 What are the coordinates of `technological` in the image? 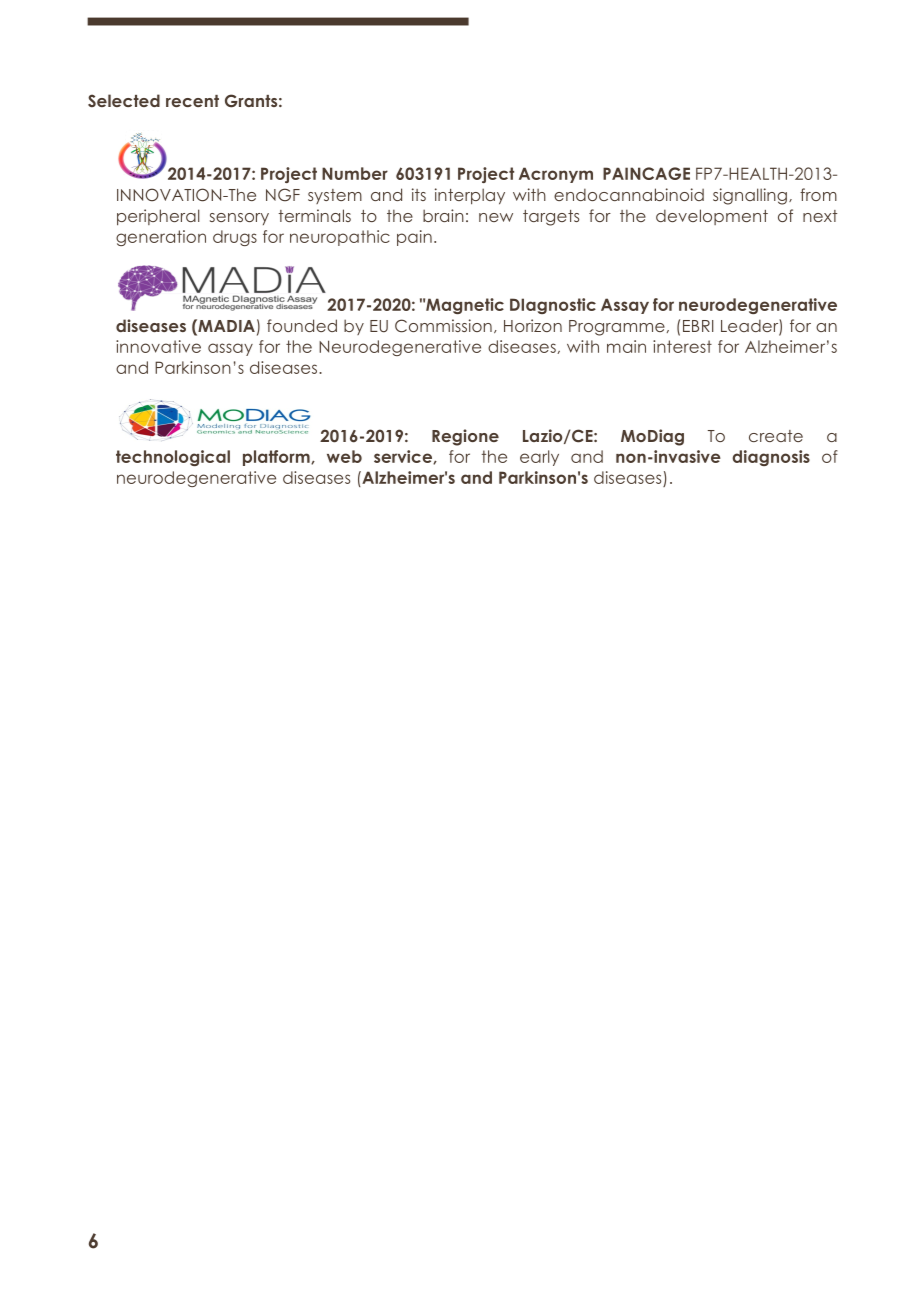 It's located at (173, 458).
